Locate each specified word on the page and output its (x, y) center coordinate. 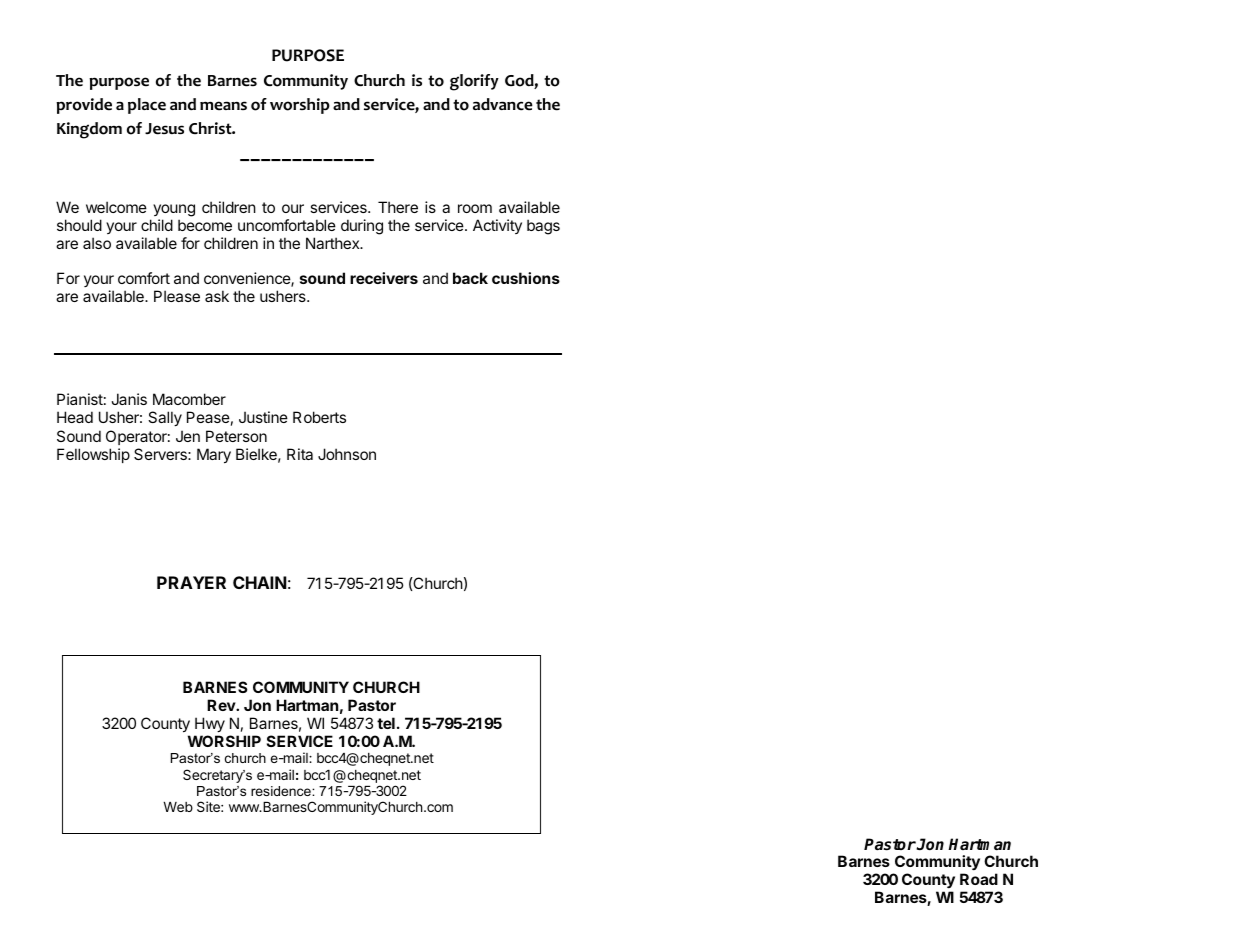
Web (178, 807)
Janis (129, 399)
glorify (474, 82)
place (147, 106)
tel (386, 723)
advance (503, 104)
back (470, 278)
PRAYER (191, 582)
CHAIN (260, 582)
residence (282, 791)
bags (543, 227)
